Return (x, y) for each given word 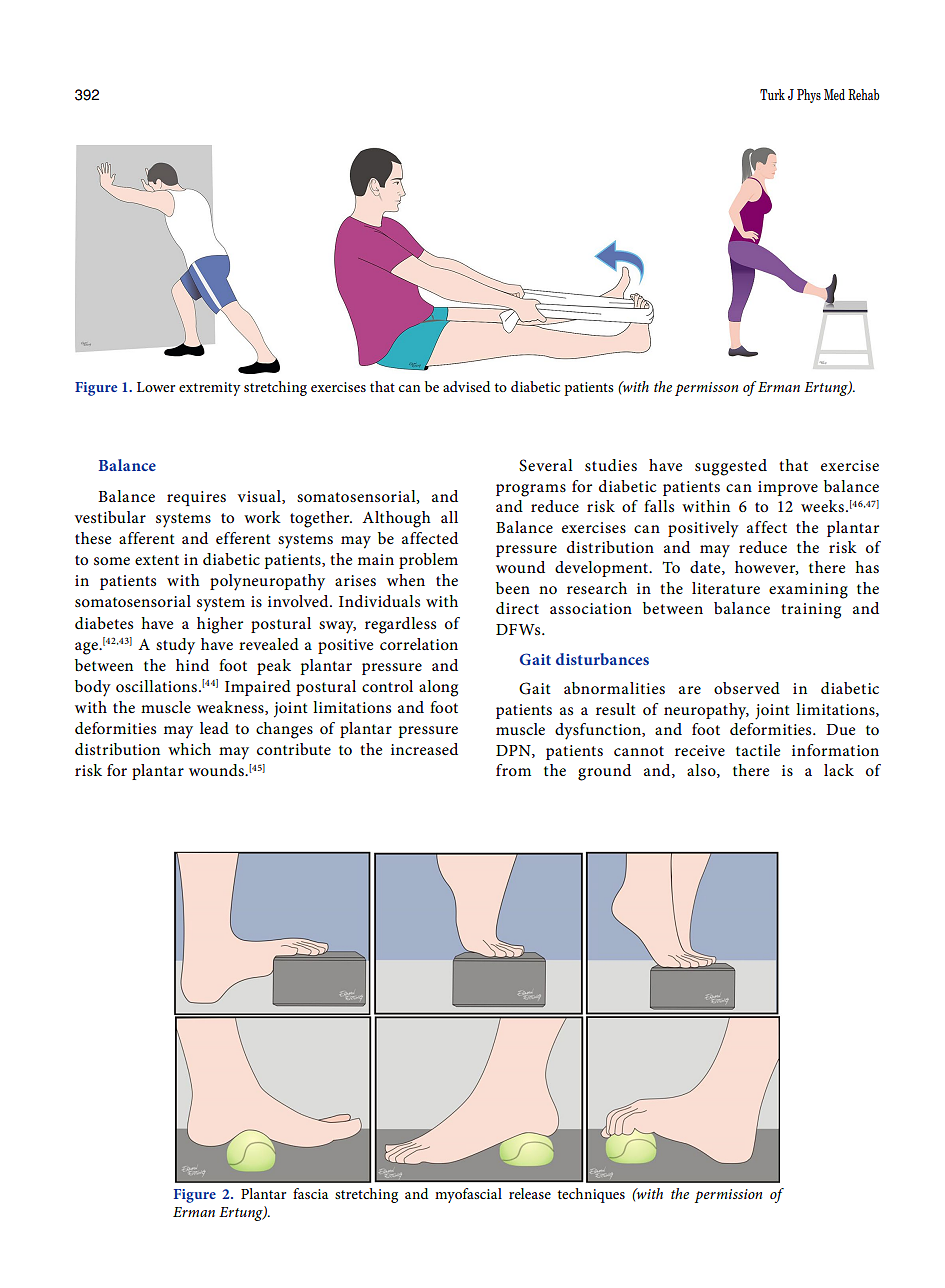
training (811, 611)
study (175, 646)
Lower (156, 387)
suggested (731, 467)
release (530, 1193)
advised (466, 386)
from (513, 770)
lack (839, 770)
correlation (419, 644)
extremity (209, 389)
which (189, 749)
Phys (809, 96)
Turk (772, 94)
